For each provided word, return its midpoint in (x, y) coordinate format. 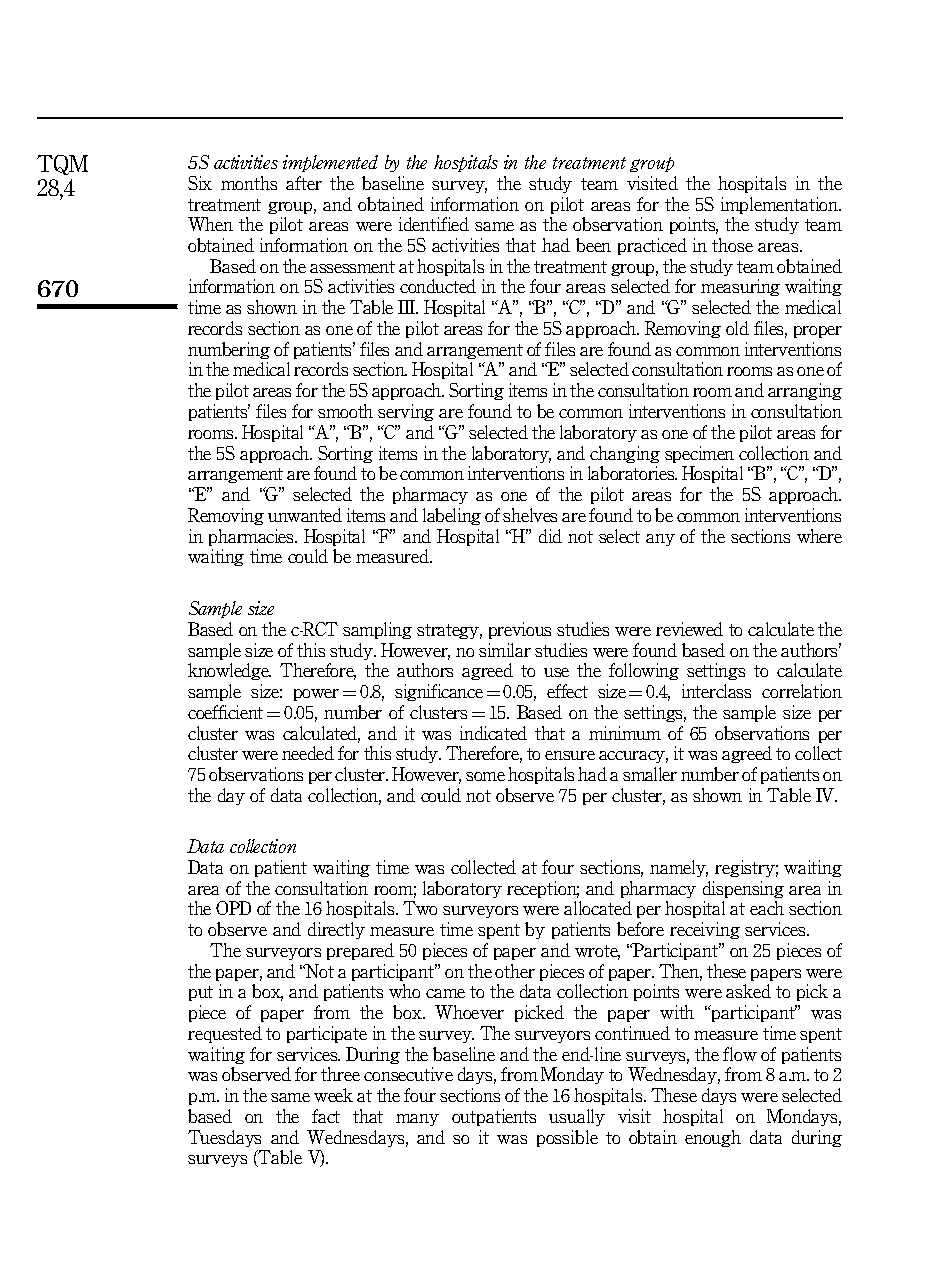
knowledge (229, 671)
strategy (449, 631)
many (417, 1120)
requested (225, 1034)
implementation (781, 205)
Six (200, 183)
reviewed (689, 629)
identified (434, 224)
